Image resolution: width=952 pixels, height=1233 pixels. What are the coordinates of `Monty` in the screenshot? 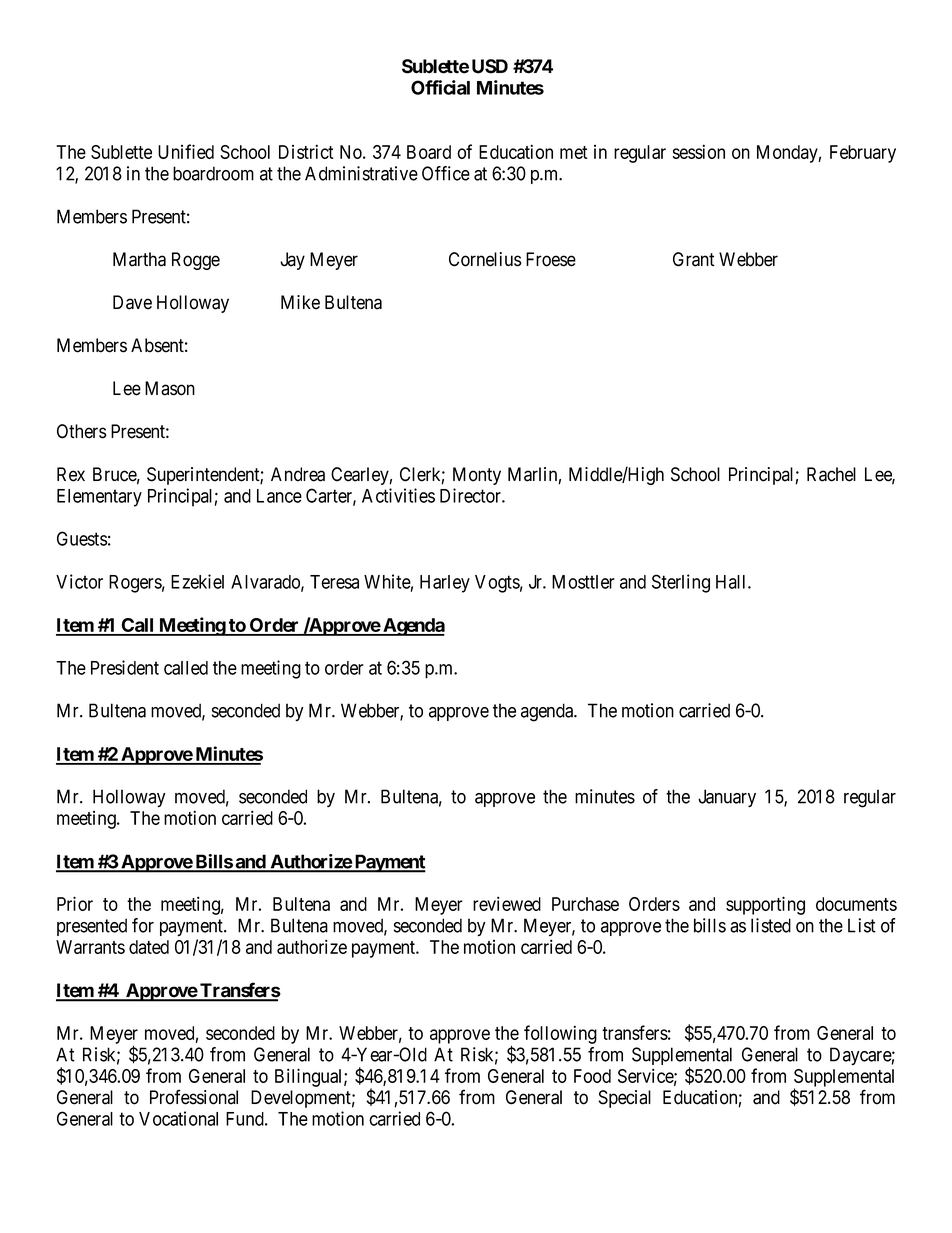 It's located at (477, 476).
